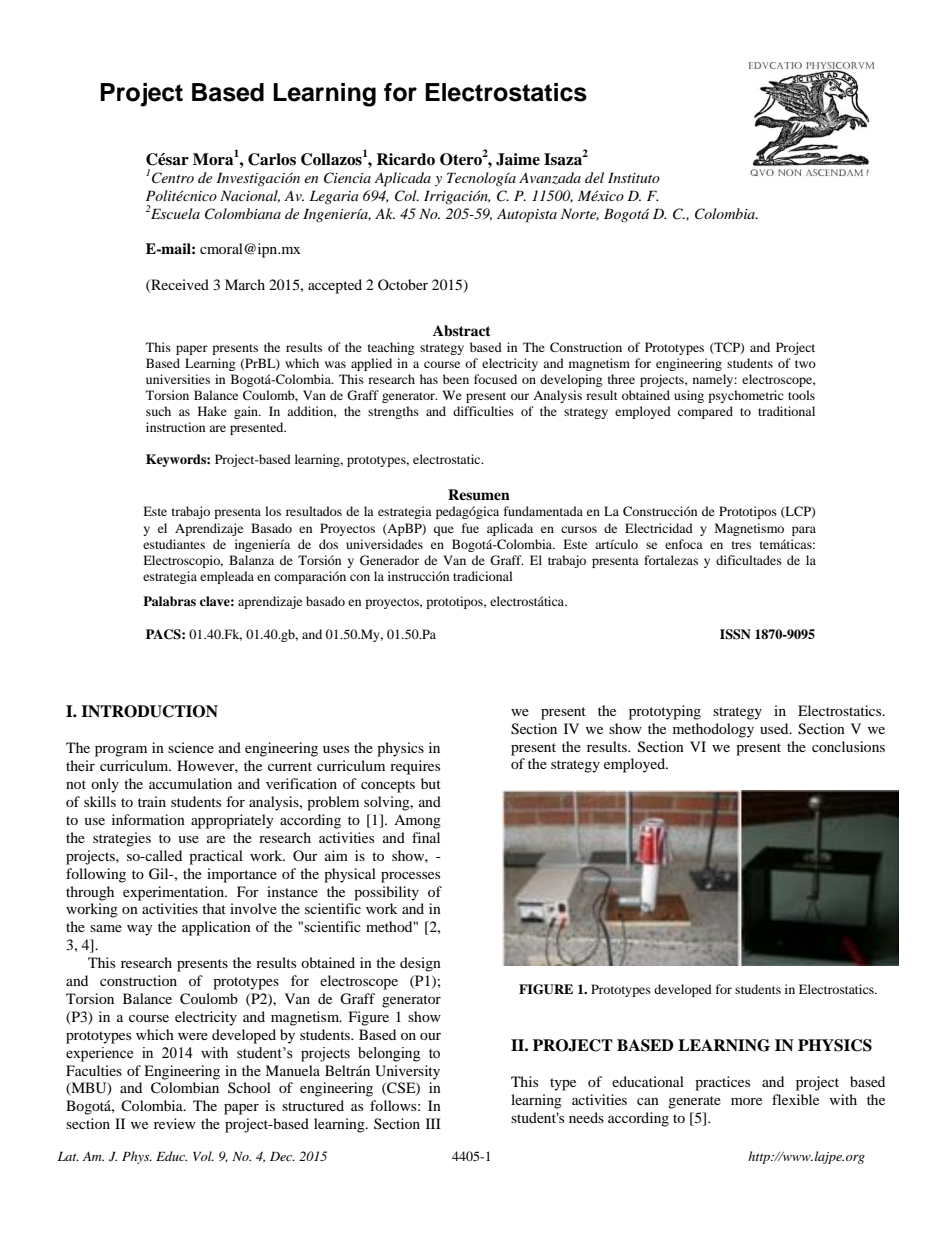 The image size is (952, 1233). Describe the element at coordinates (175, 1123) in the document. I see `review` at that location.
